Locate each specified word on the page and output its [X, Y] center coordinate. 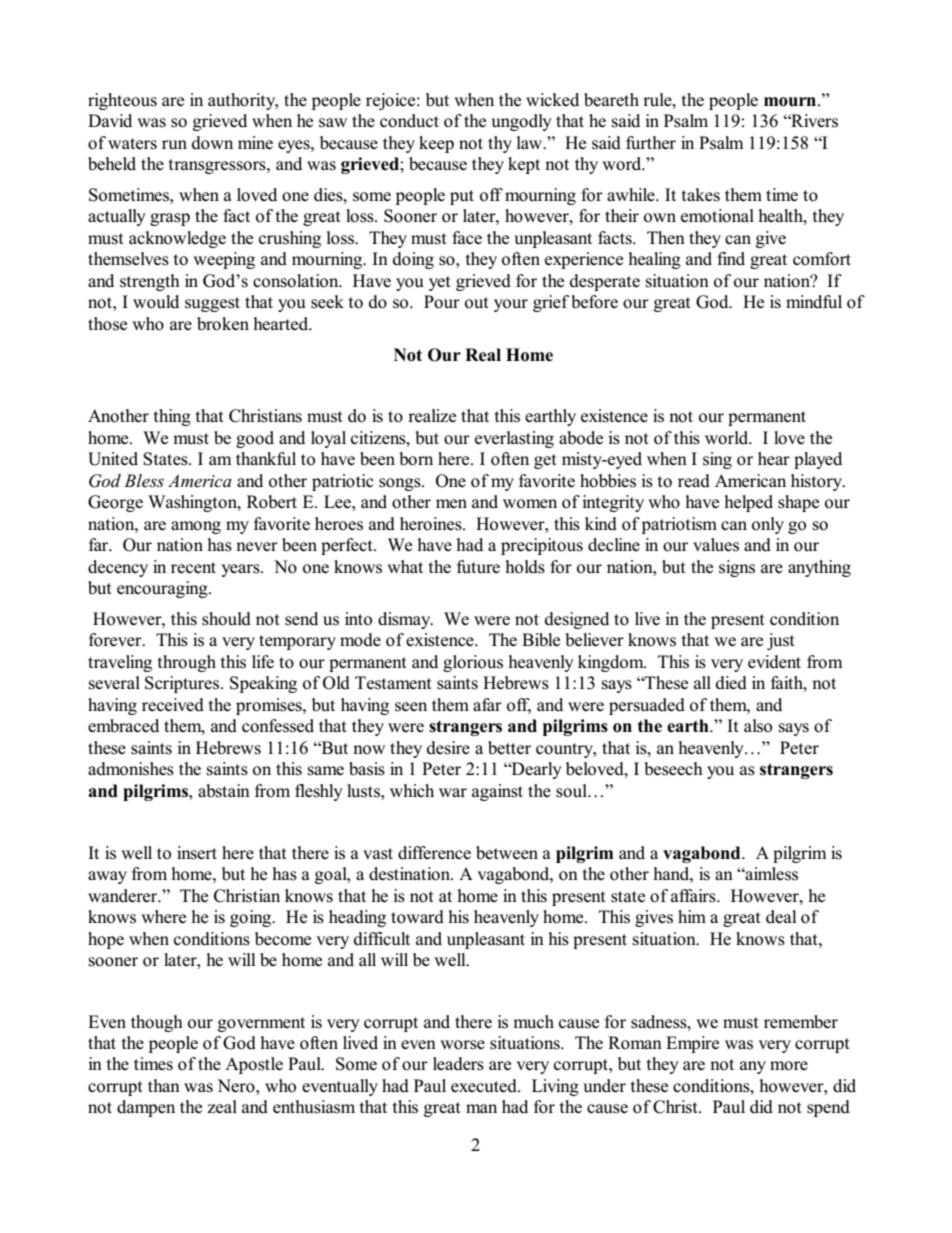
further [651, 143]
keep [436, 144]
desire [448, 748]
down [212, 143]
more [789, 1066]
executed [485, 1086]
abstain [224, 791]
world [728, 438]
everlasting [514, 439]
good [255, 439]
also [758, 726]
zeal [222, 1107]
